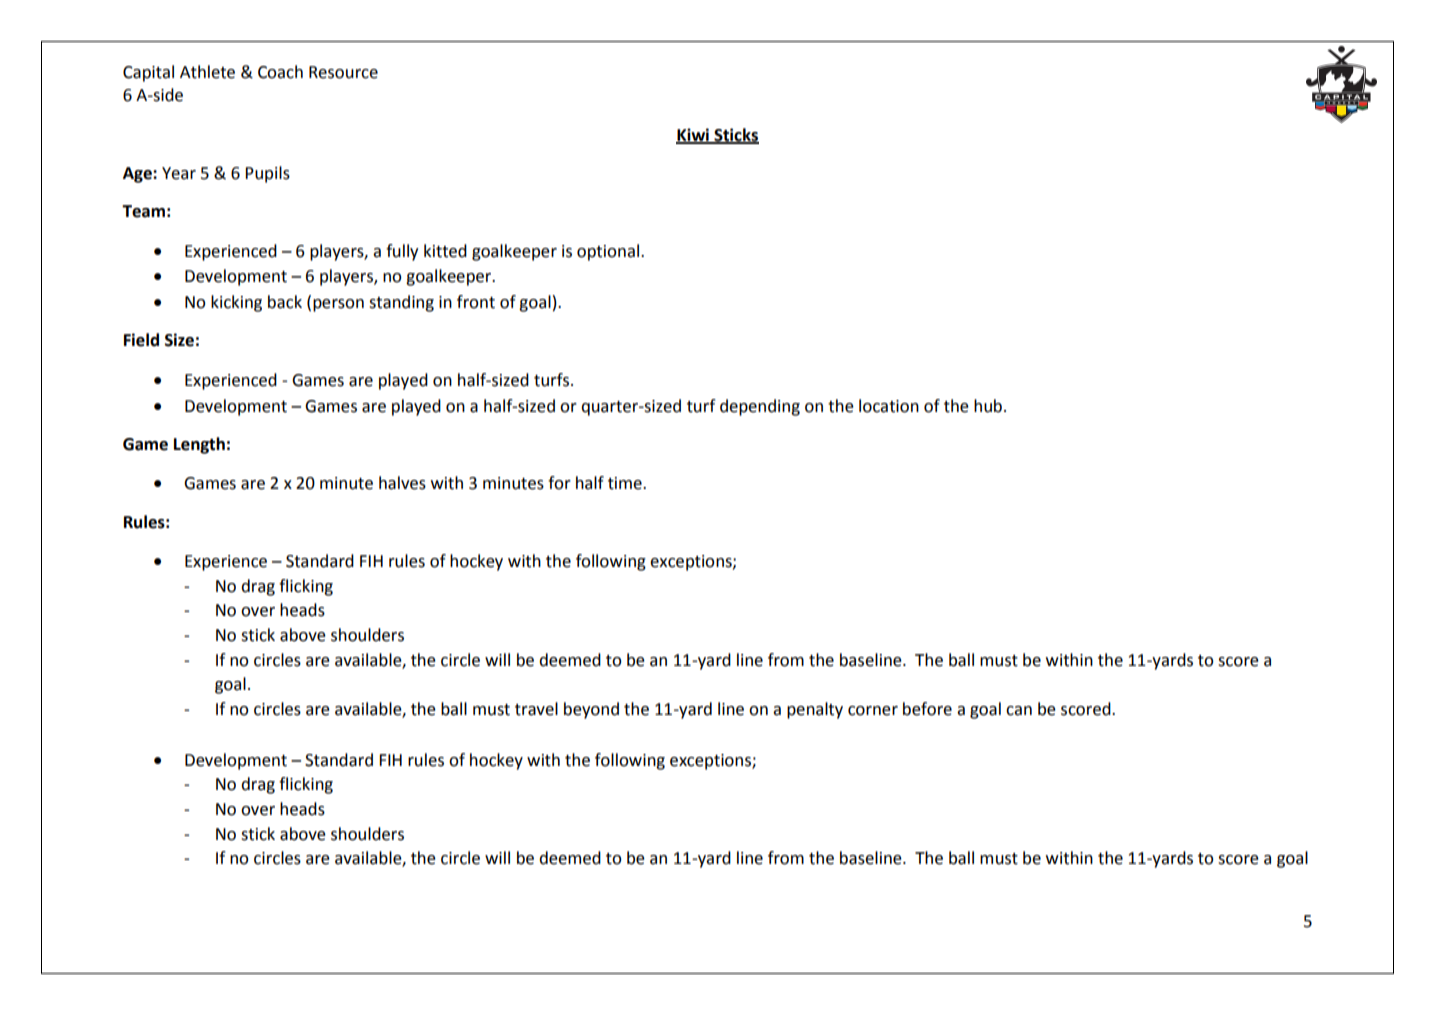 The image size is (1435, 1015). What do you see at coordinates (760, 407) in the document?
I see `depending` at bounding box center [760, 407].
